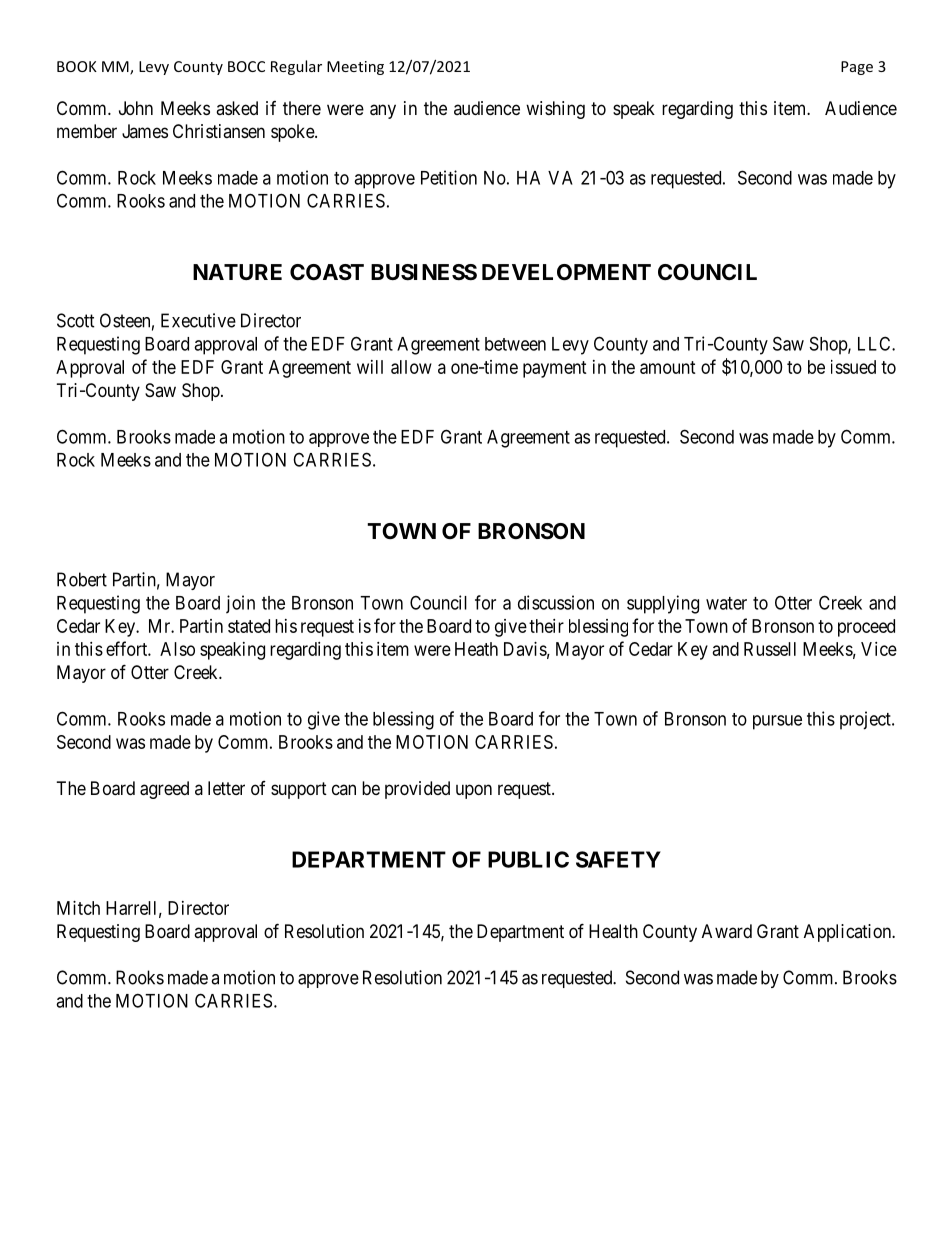 Image resolution: width=952 pixels, height=1233 pixels. What do you see at coordinates (136, 108) in the screenshot?
I see `John` at bounding box center [136, 108].
